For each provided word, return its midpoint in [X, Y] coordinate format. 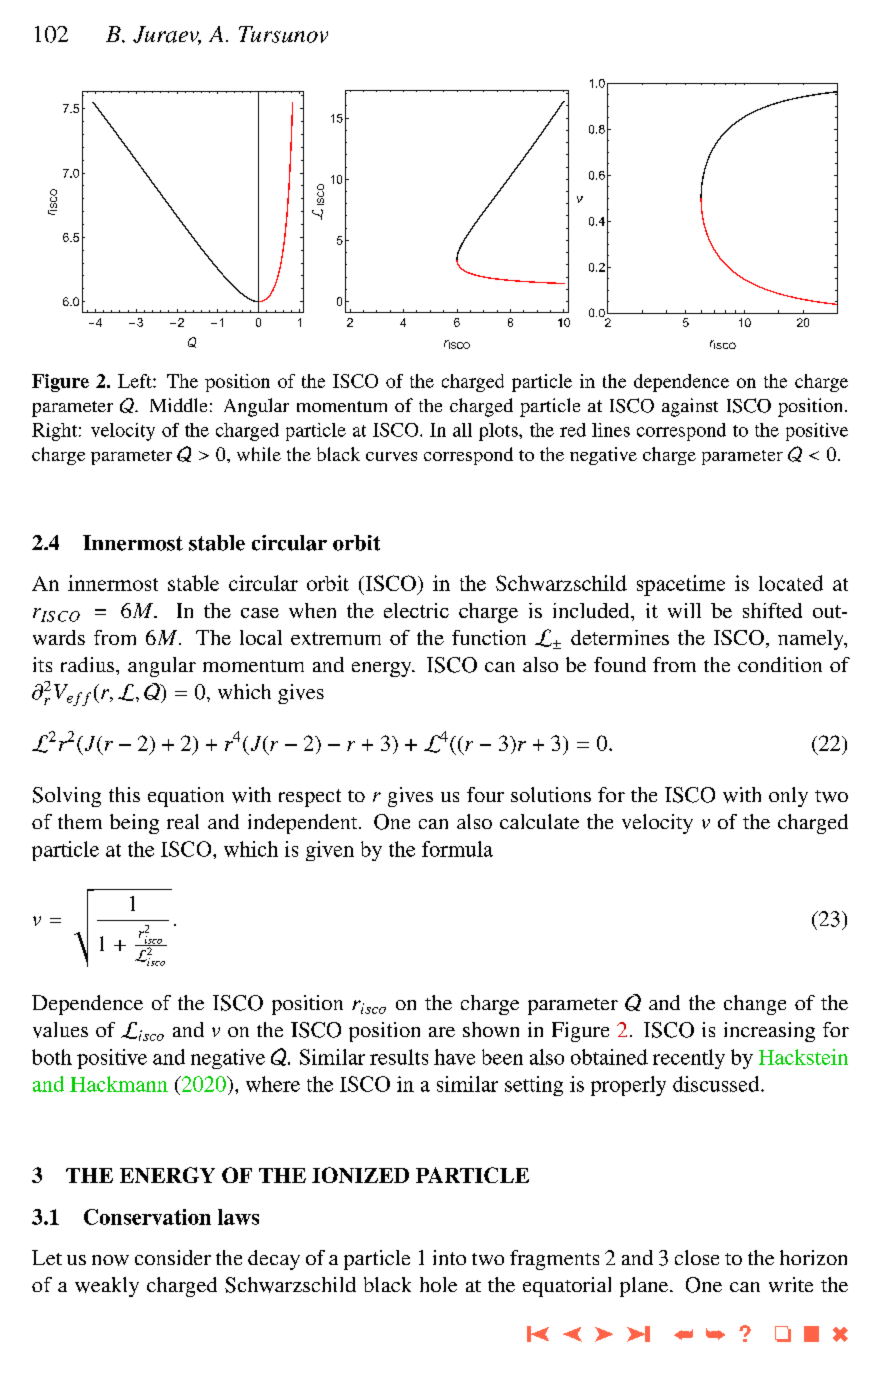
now [110, 1260]
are [442, 1032]
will [684, 610]
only [788, 797]
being [134, 824]
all [462, 430]
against [690, 407]
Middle [178, 405]
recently [689, 1059]
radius [89, 664]
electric [416, 610]
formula [457, 849]
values [60, 1030]
